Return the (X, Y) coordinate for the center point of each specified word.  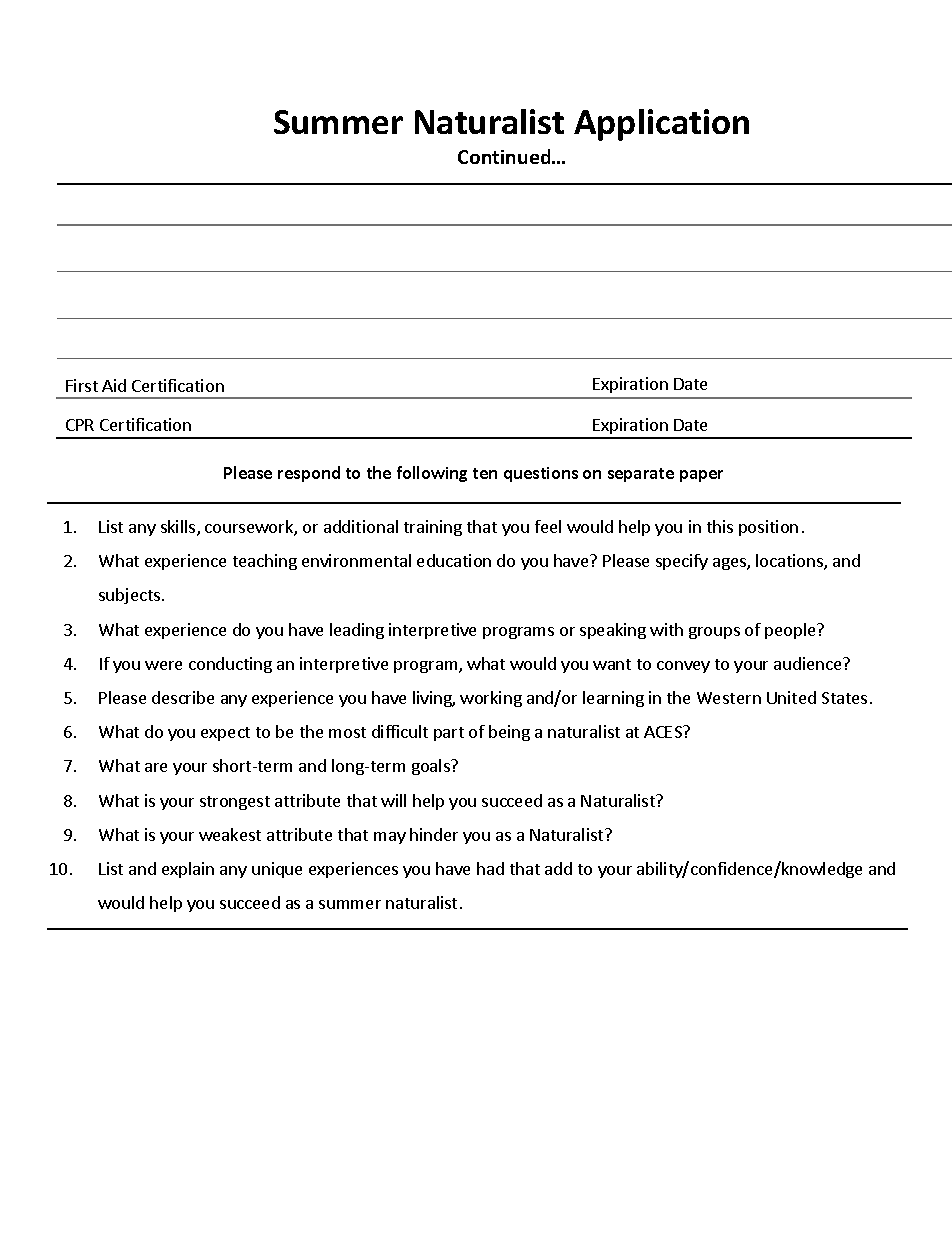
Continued (505, 156)
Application (661, 125)
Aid (114, 385)
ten (485, 473)
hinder (434, 834)
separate (641, 475)
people (791, 631)
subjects (131, 596)
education (454, 560)
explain (188, 870)
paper (701, 476)
